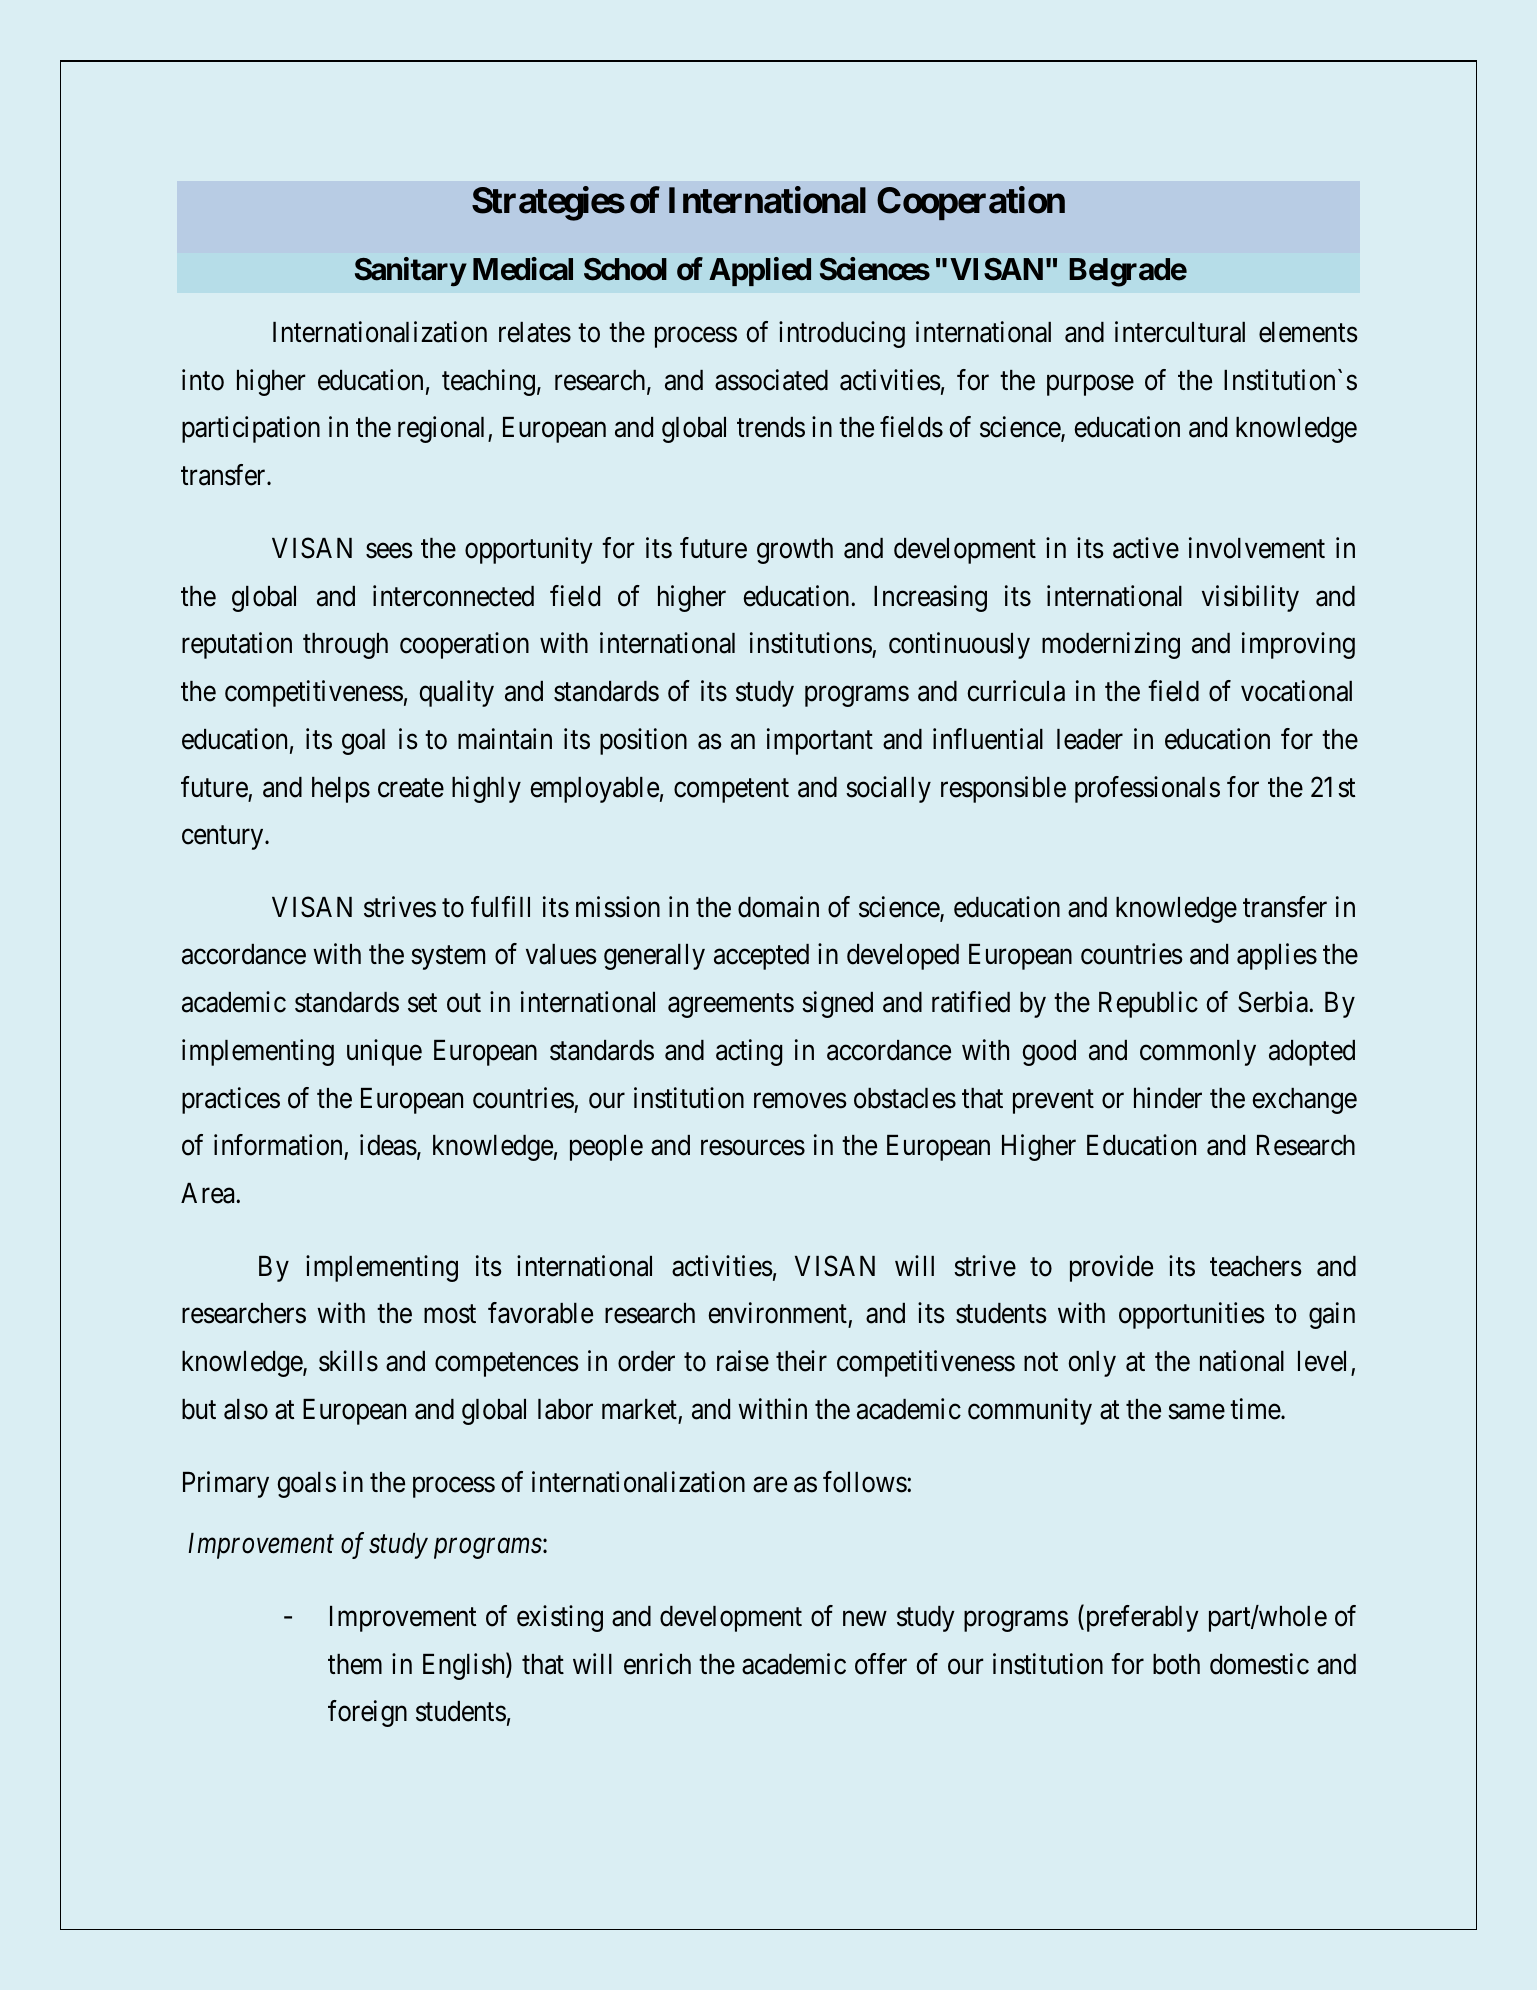 This screenshot has width=1537, height=1990. Describe the element at coordinates (820, 741) in the screenshot. I see `important` at that location.
